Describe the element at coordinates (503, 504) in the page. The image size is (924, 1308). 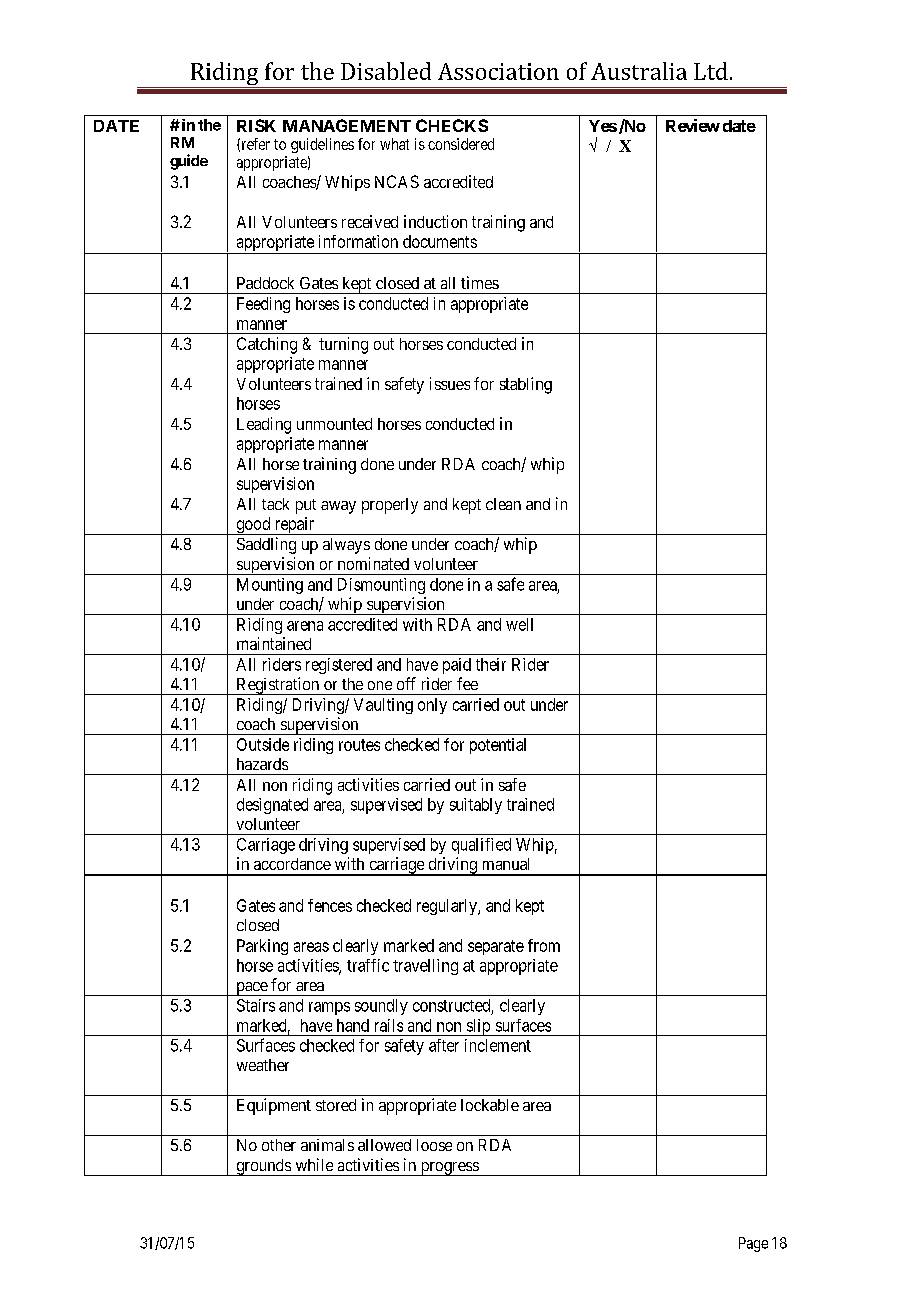
I see `clean` at that location.
